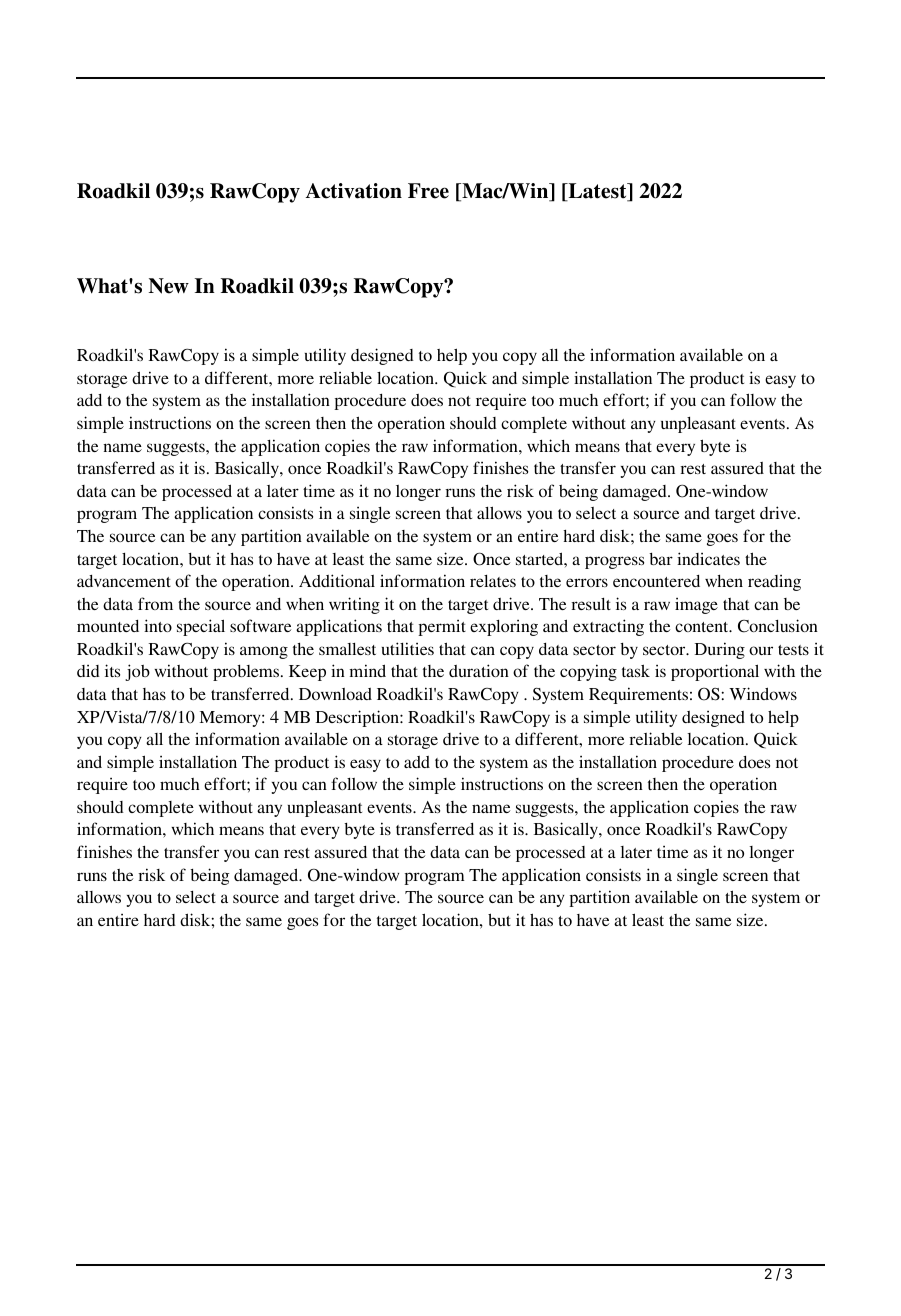 The height and width of the screenshot is (1316, 901). What do you see at coordinates (169, 286) in the screenshot?
I see `New` at bounding box center [169, 286].
